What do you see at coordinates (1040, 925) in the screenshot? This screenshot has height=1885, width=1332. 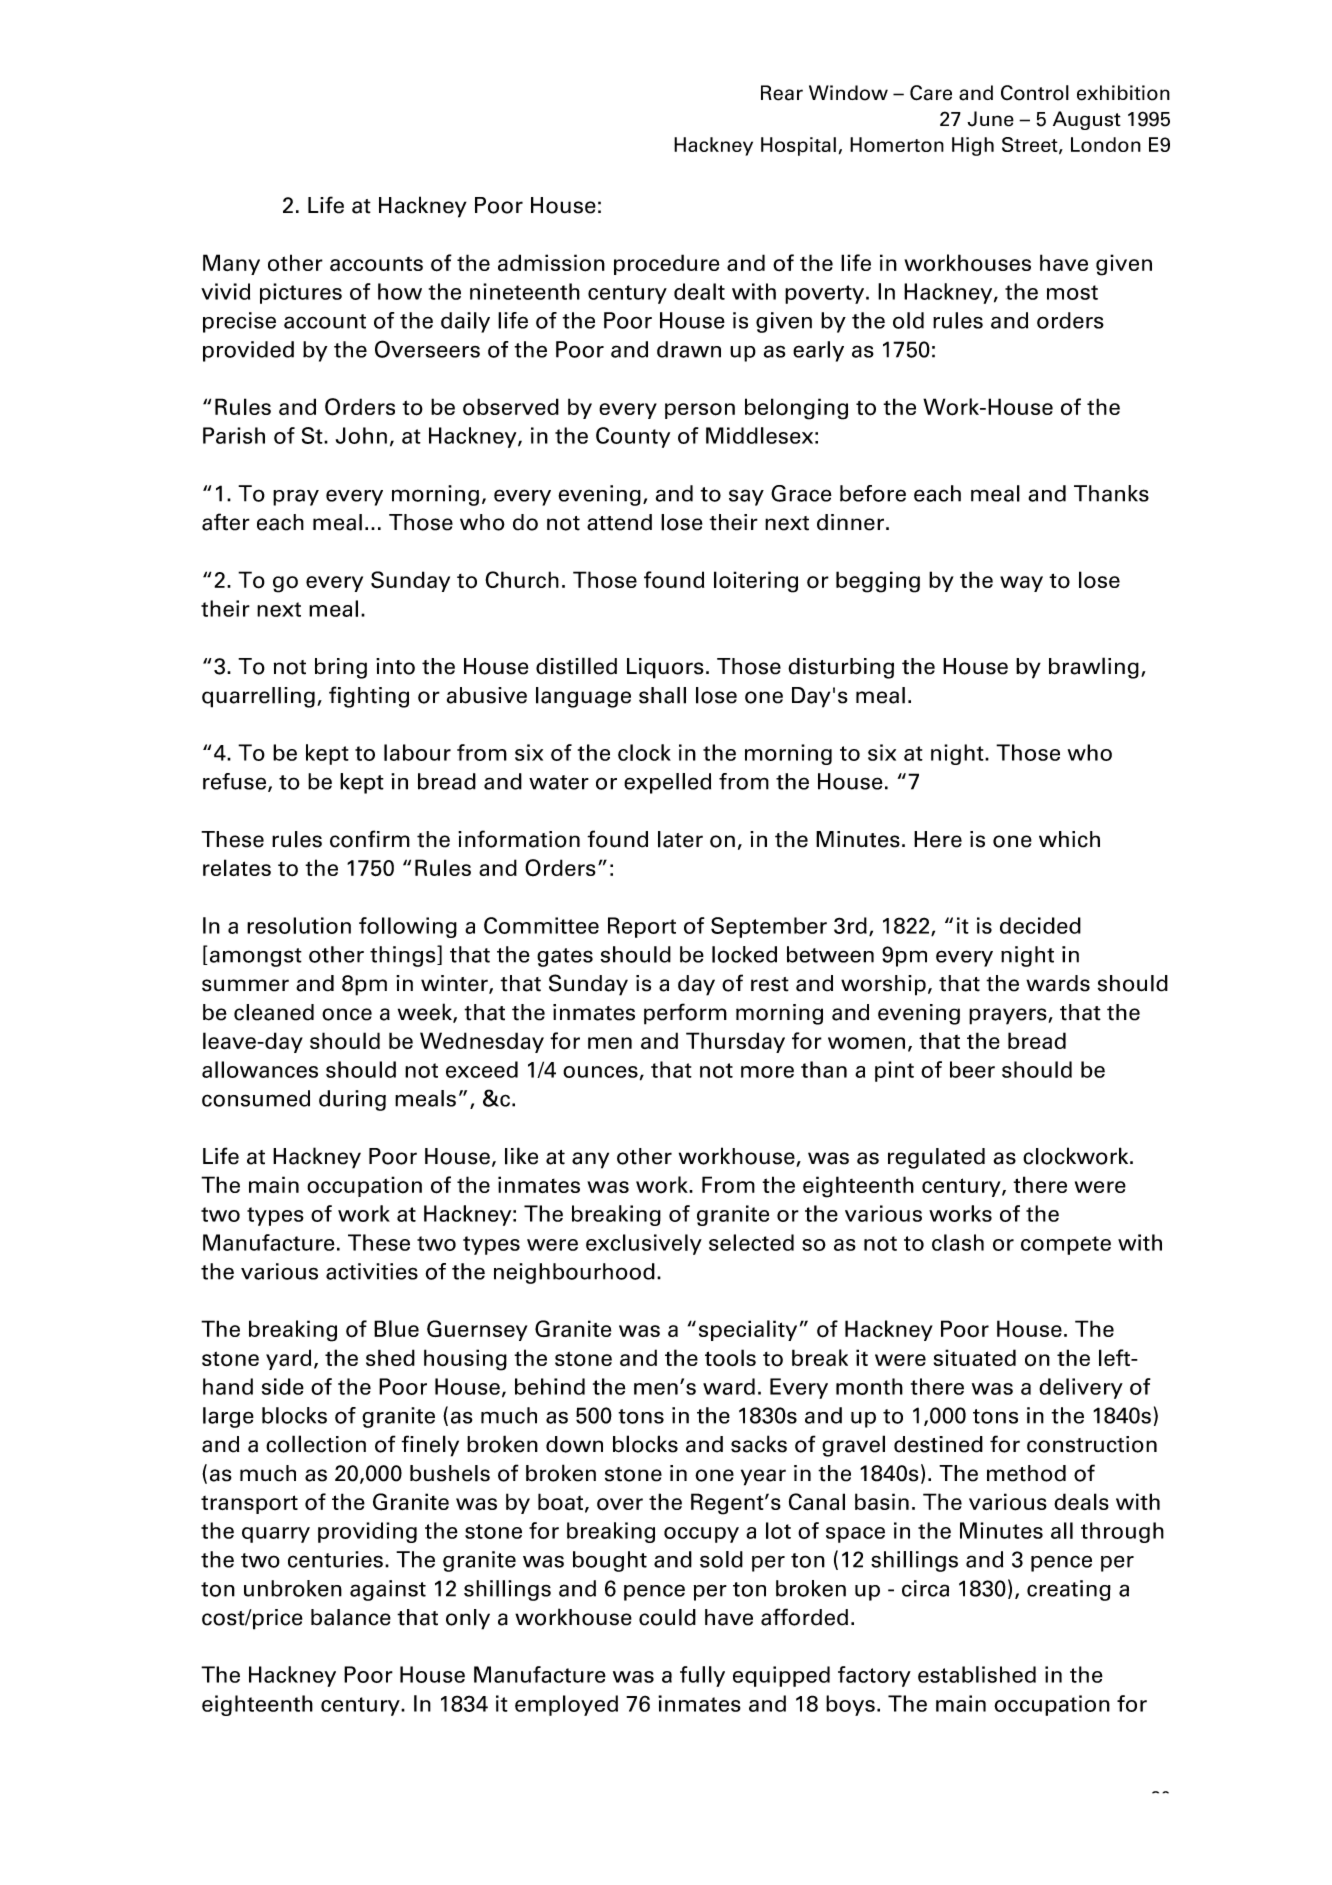 I see `decided` at bounding box center [1040, 925].
